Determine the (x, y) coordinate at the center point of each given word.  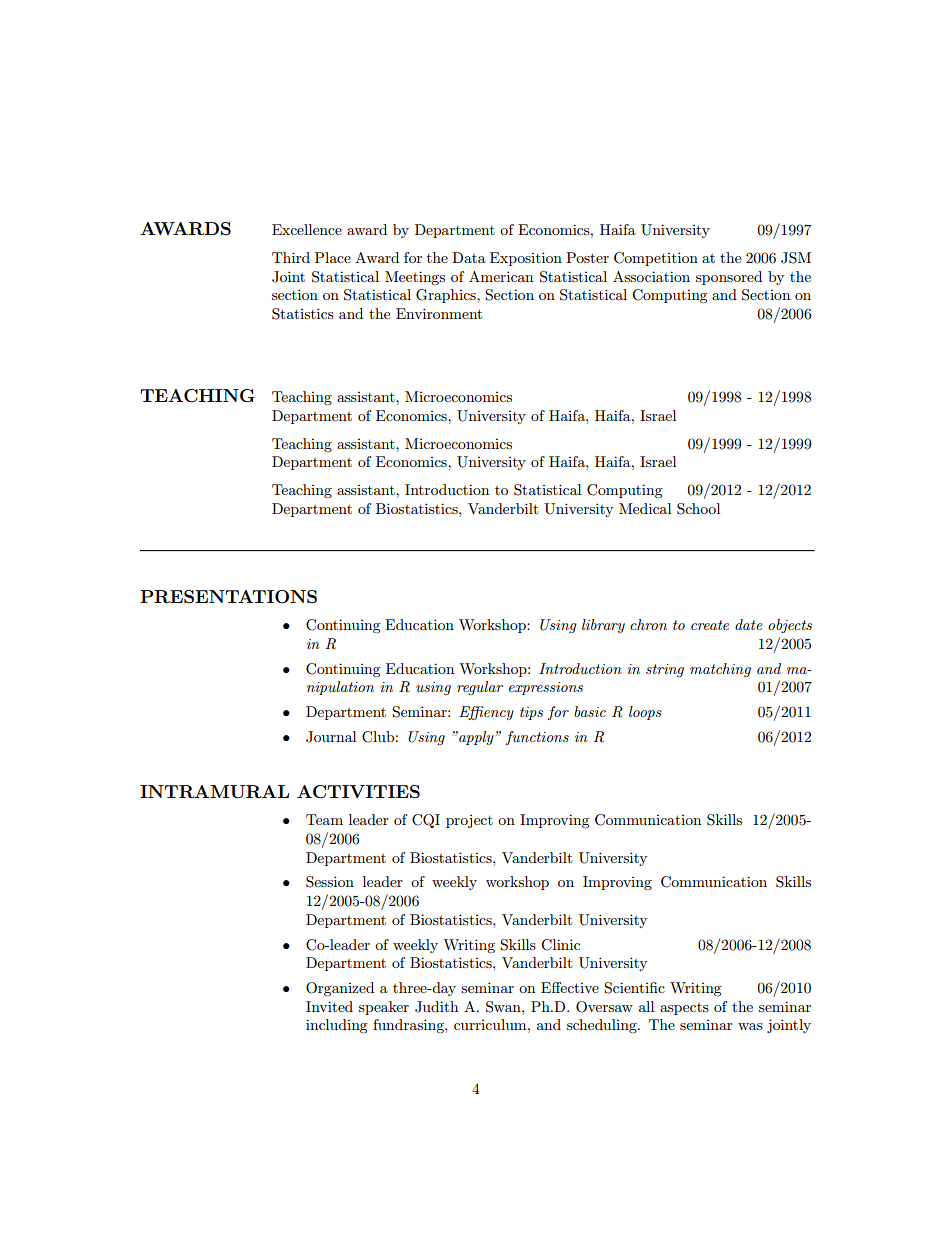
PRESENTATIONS (228, 597)
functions (537, 738)
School (698, 509)
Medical (645, 508)
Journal (331, 737)
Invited (329, 1006)
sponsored (729, 278)
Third (291, 257)
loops (645, 713)
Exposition (526, 259)
